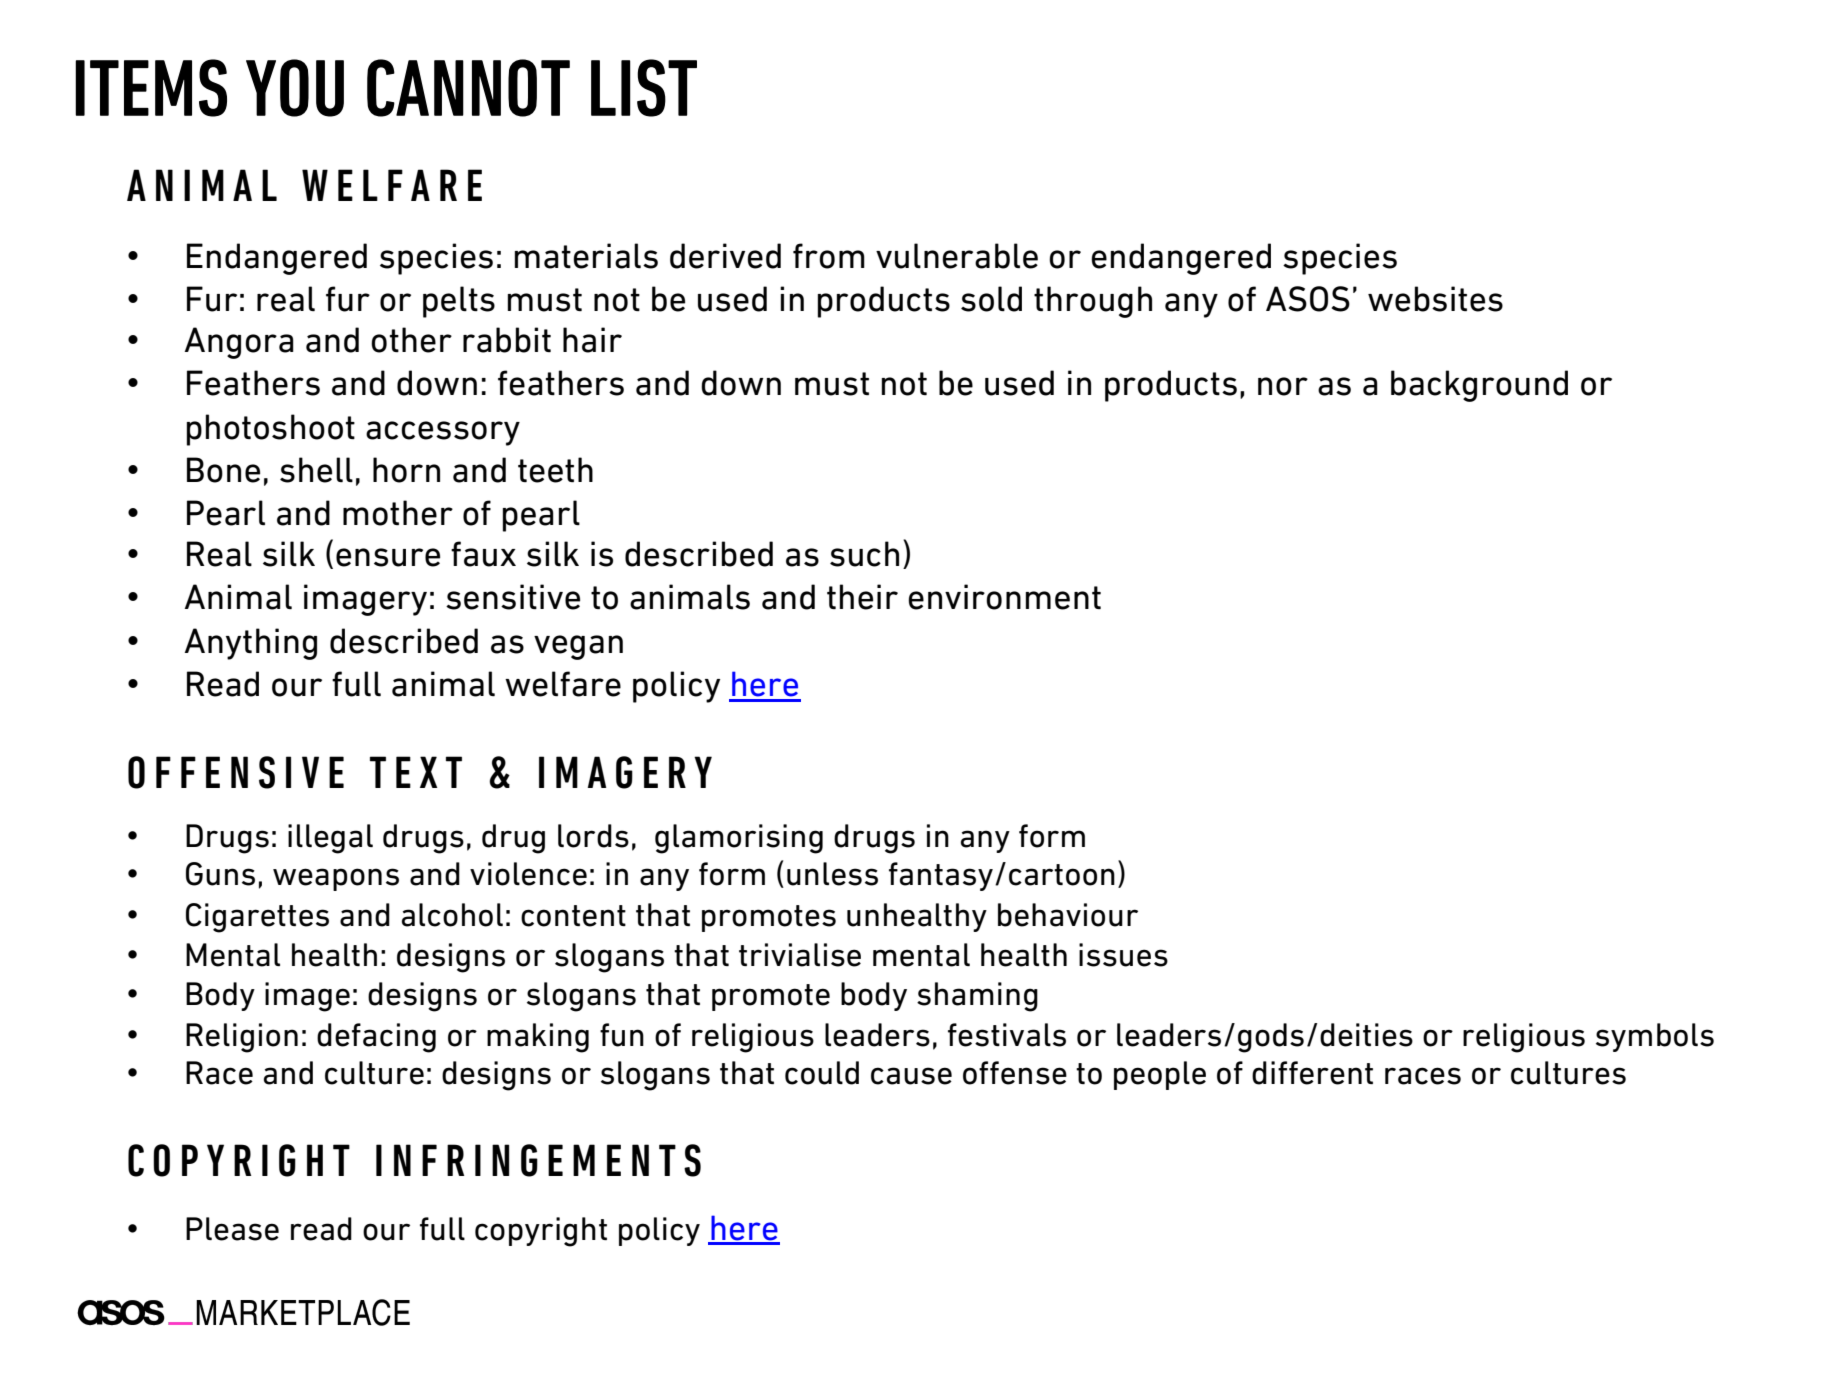 The width and height of the screenshot is (1837, 1378). Describe the element at coordinates (251, 644) in the screenshot. I see `Anything` at that location.
